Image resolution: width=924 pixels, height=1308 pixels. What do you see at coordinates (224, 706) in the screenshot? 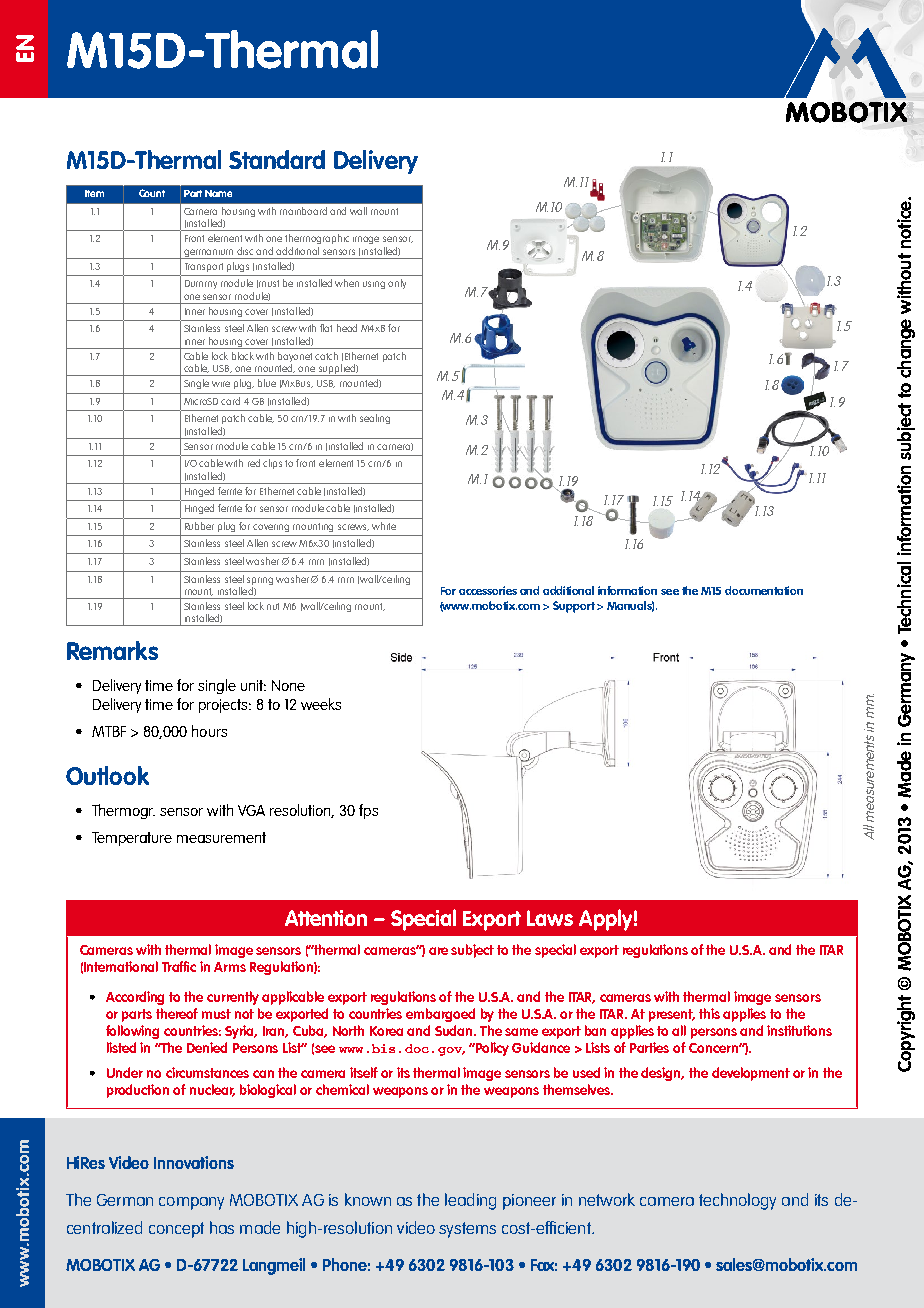
I see `projects` at bounding box center [224, 706].
